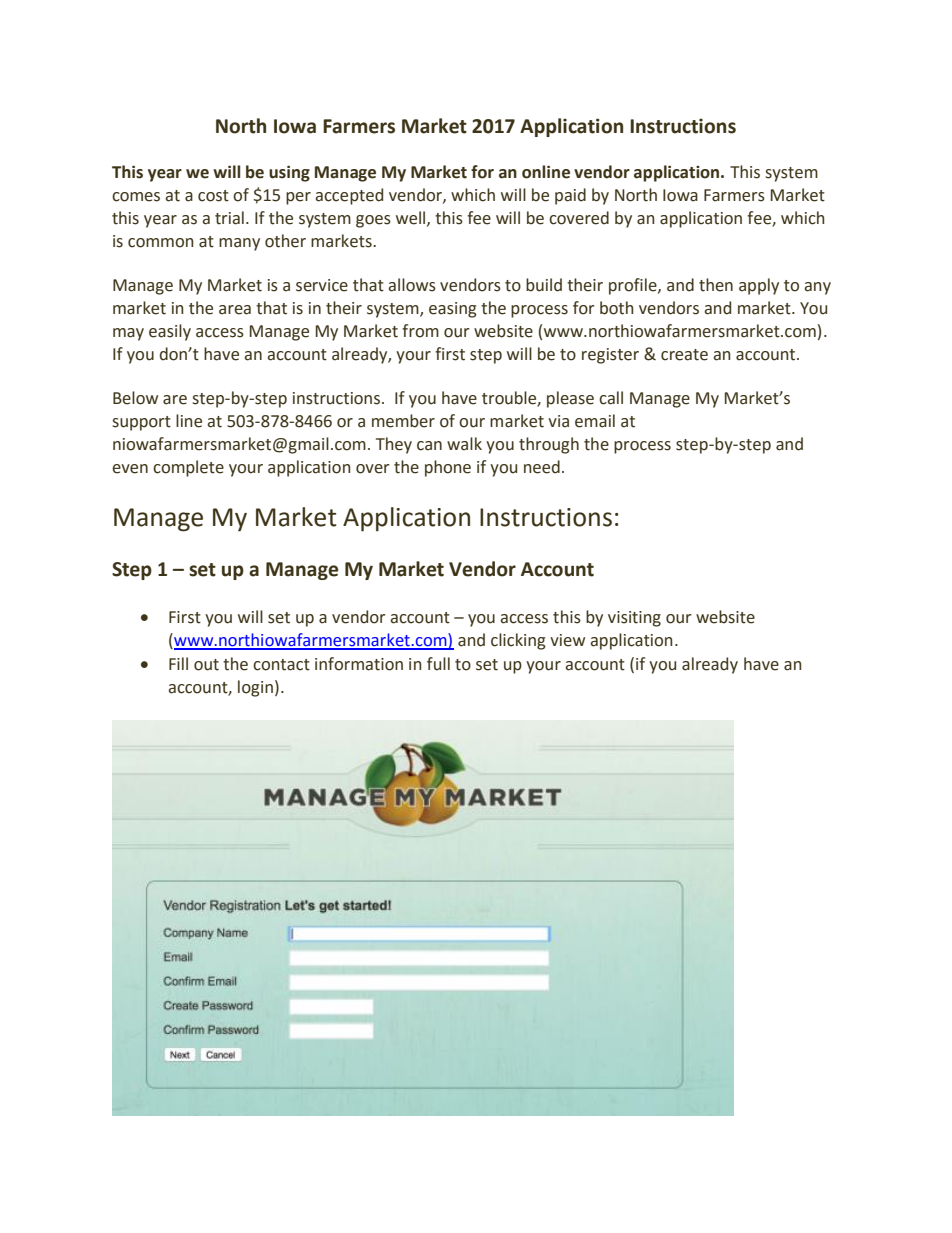 The width and height of the page is (952, 1233). I want to click on email, so click(595, 421).
